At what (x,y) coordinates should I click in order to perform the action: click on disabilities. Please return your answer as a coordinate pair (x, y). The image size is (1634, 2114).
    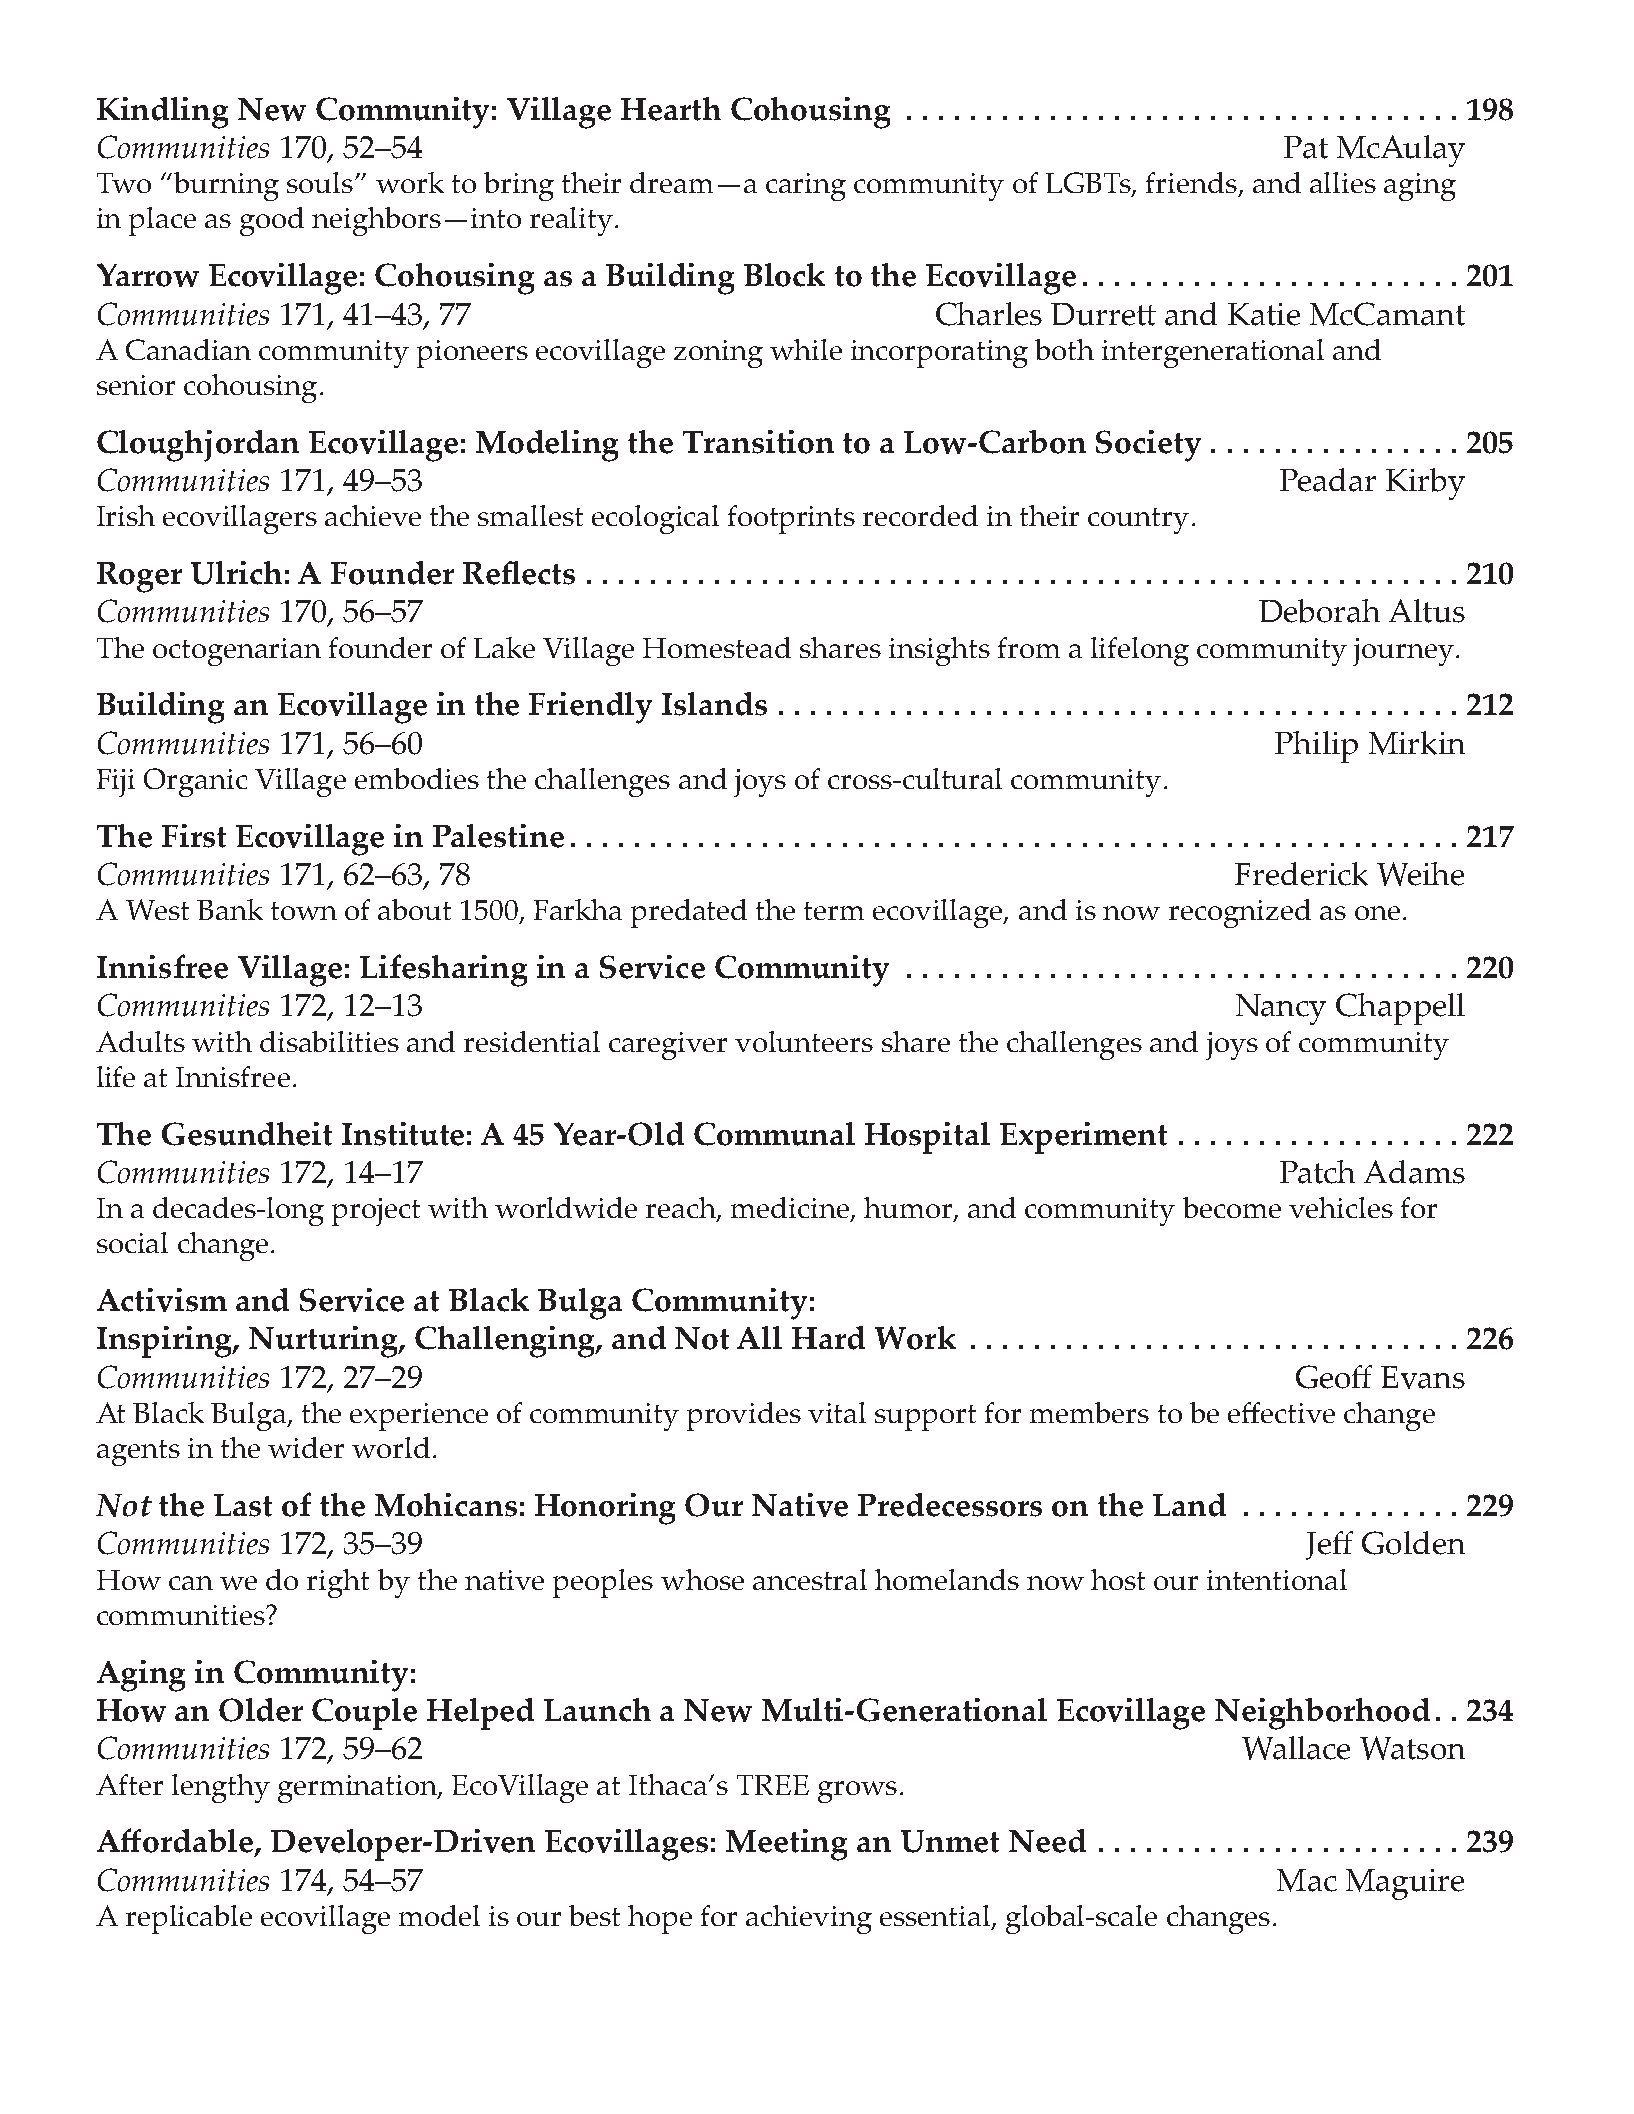
    Looking at the image, I should click on (329, 1041).
